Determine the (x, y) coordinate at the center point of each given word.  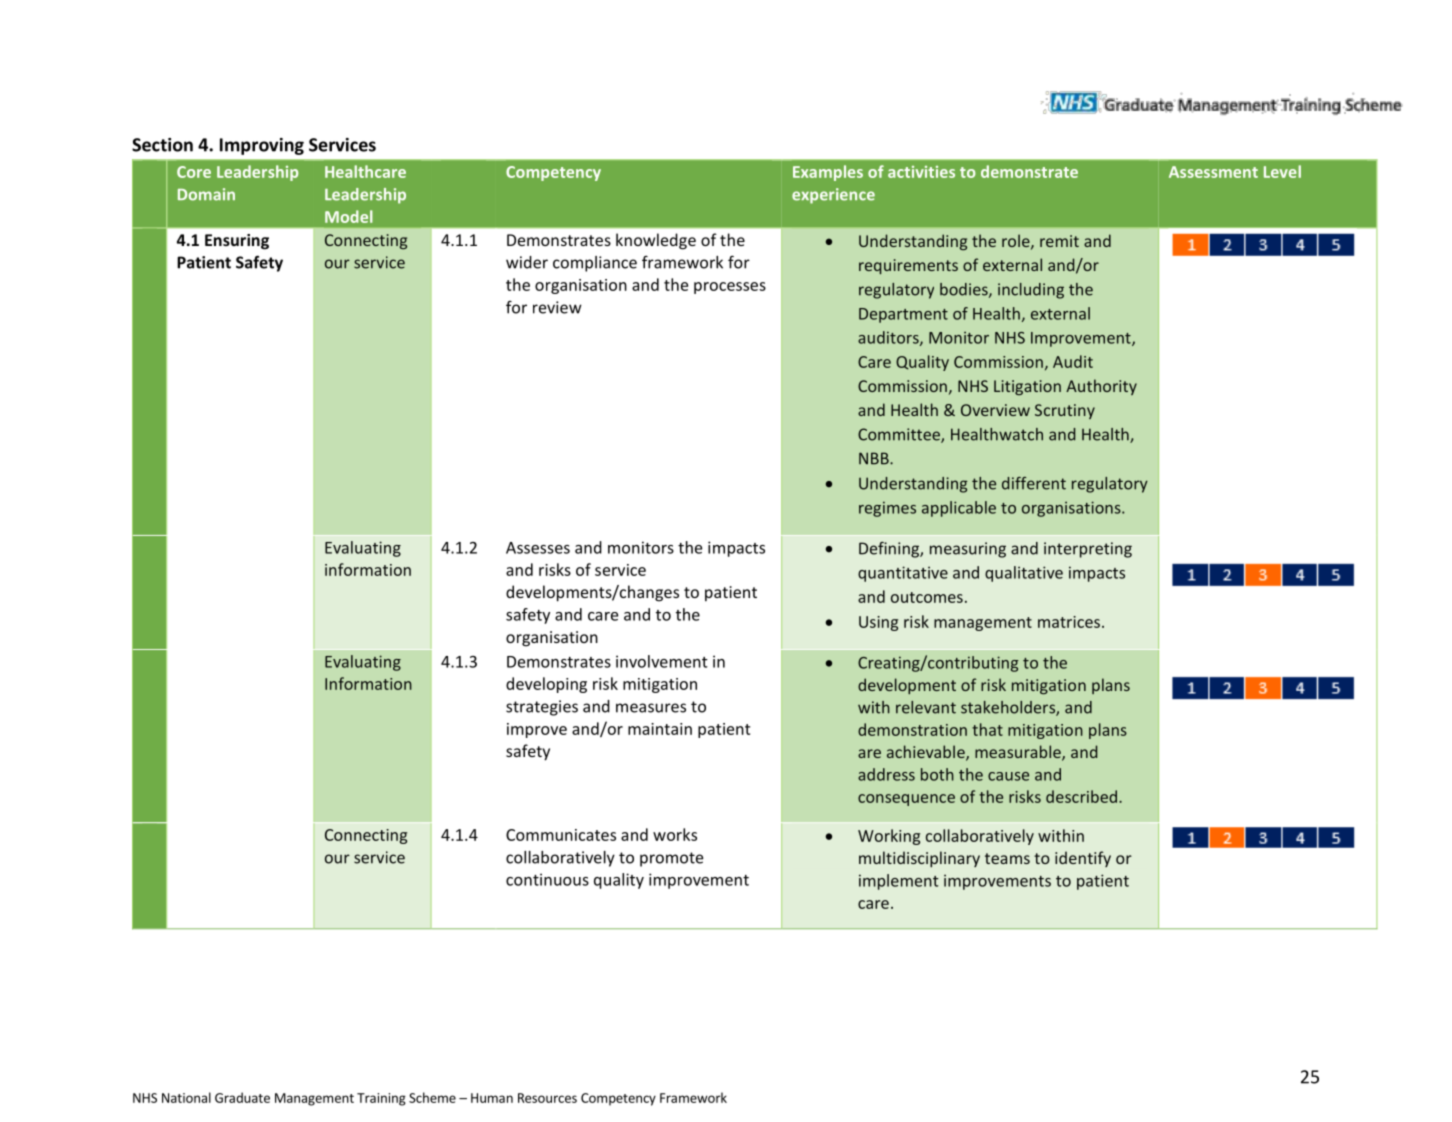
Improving (262, 146)
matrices (1069, 622)
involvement (662, 661)
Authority (1101, 387)
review (557, 307)
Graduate (242, 1097)
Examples (828, 173)
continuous (547, 879)
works (675, 834)
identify (1083, 859)
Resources (547, 1098)
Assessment (1213, 172)
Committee (900, 435)
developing (546, 685)
